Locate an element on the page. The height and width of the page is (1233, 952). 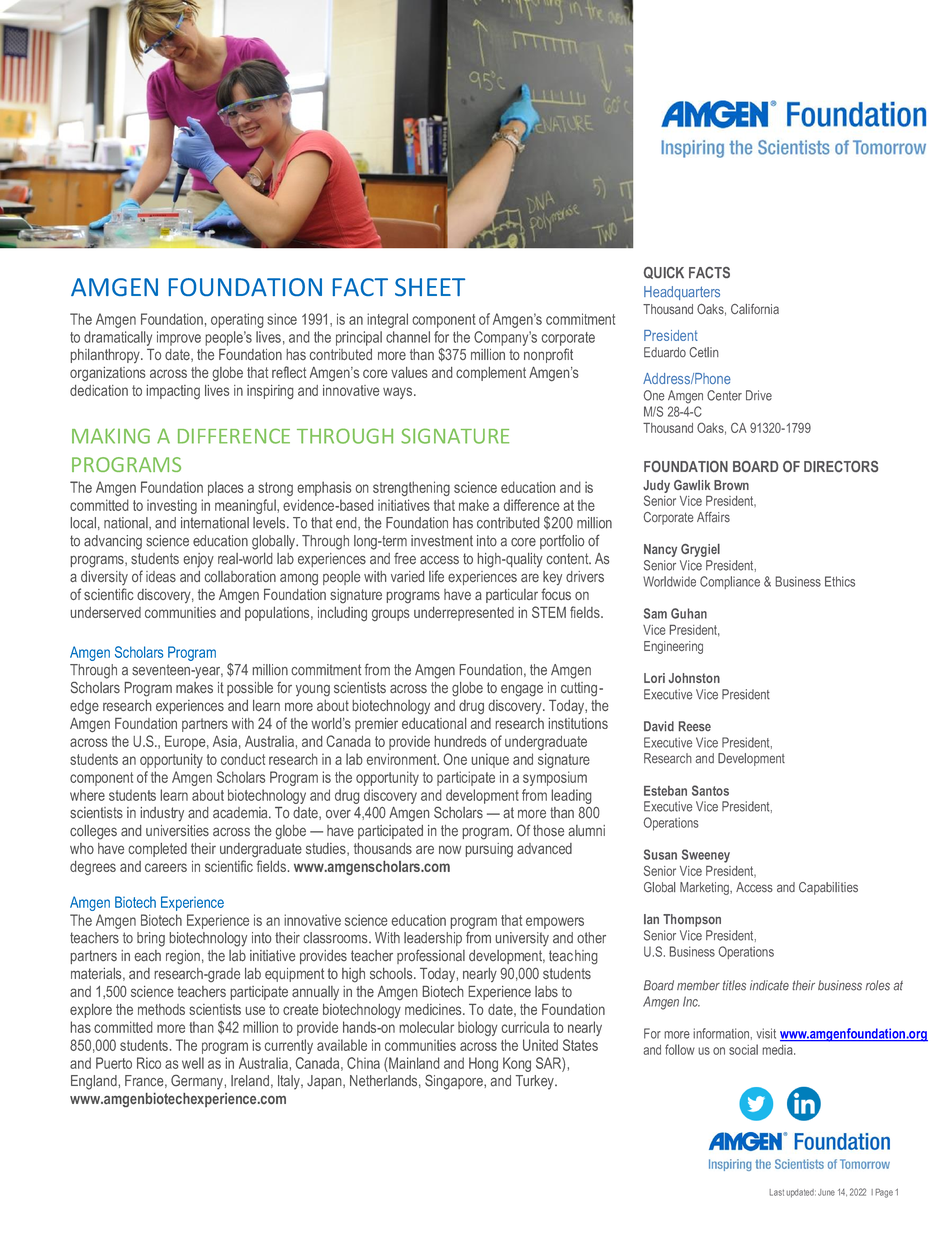
ideas is located at coordinates (161, 576).
